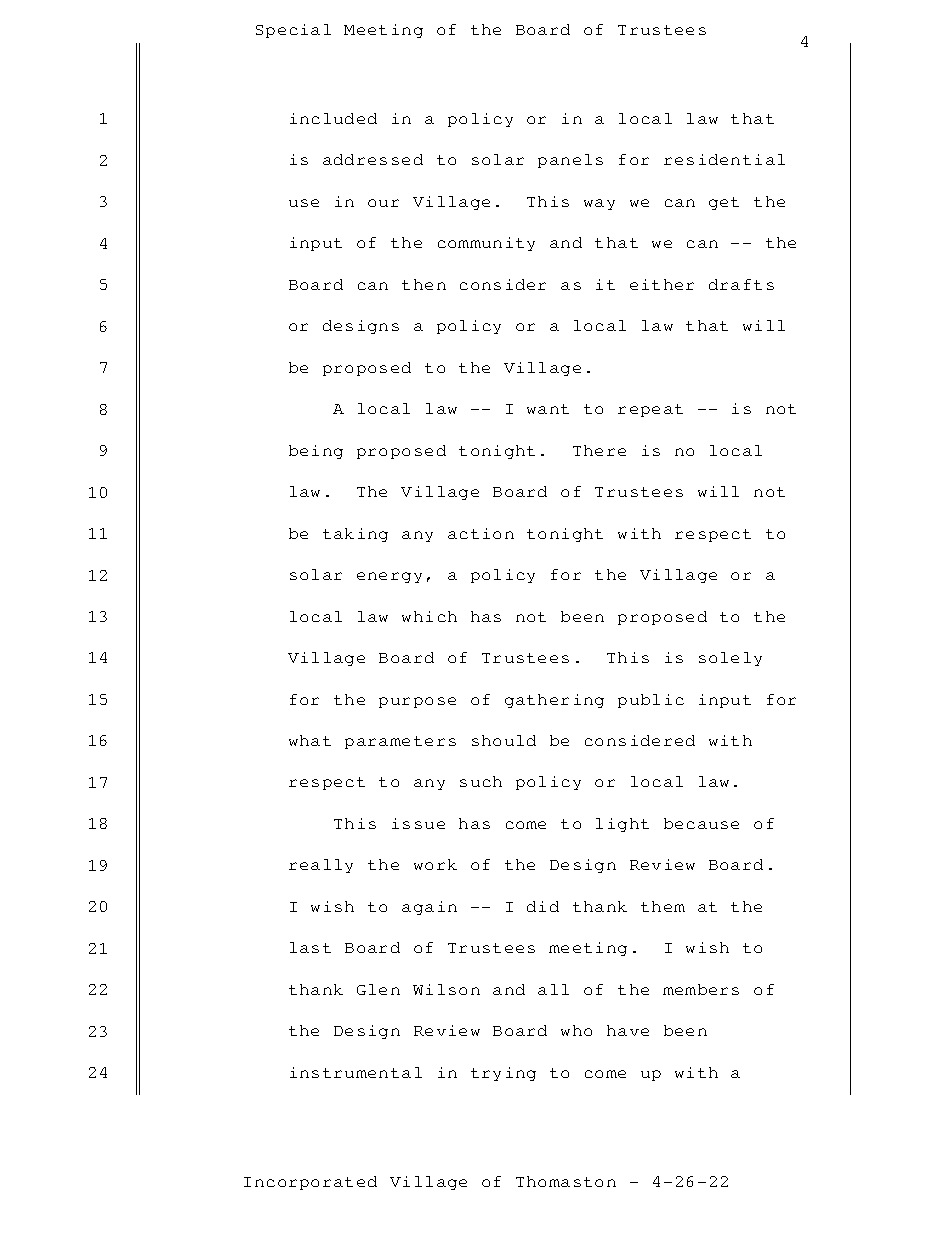  What do you see at coordinates (628, 1030) in the document?
I see `have` at bounding box center [628, 1030].
